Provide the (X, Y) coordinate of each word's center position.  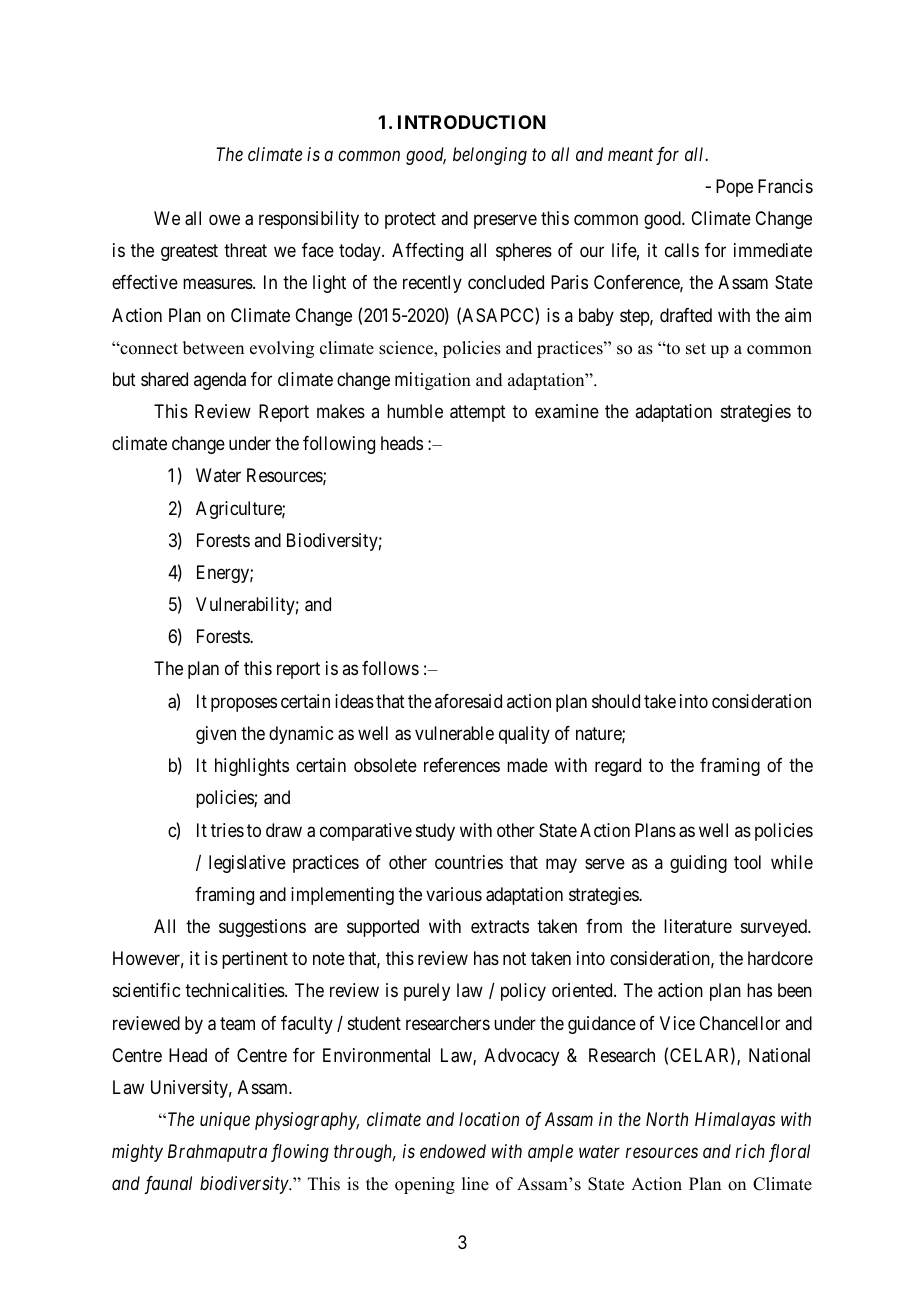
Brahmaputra (217, 1153)
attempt (478, 413)
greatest (189, 252)
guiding (698, 864)
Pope (734, 188)
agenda (220, 381)
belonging (490, 156)
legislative (247, 864)
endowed (453, 1151)
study (435, 832)
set (696, 349)
